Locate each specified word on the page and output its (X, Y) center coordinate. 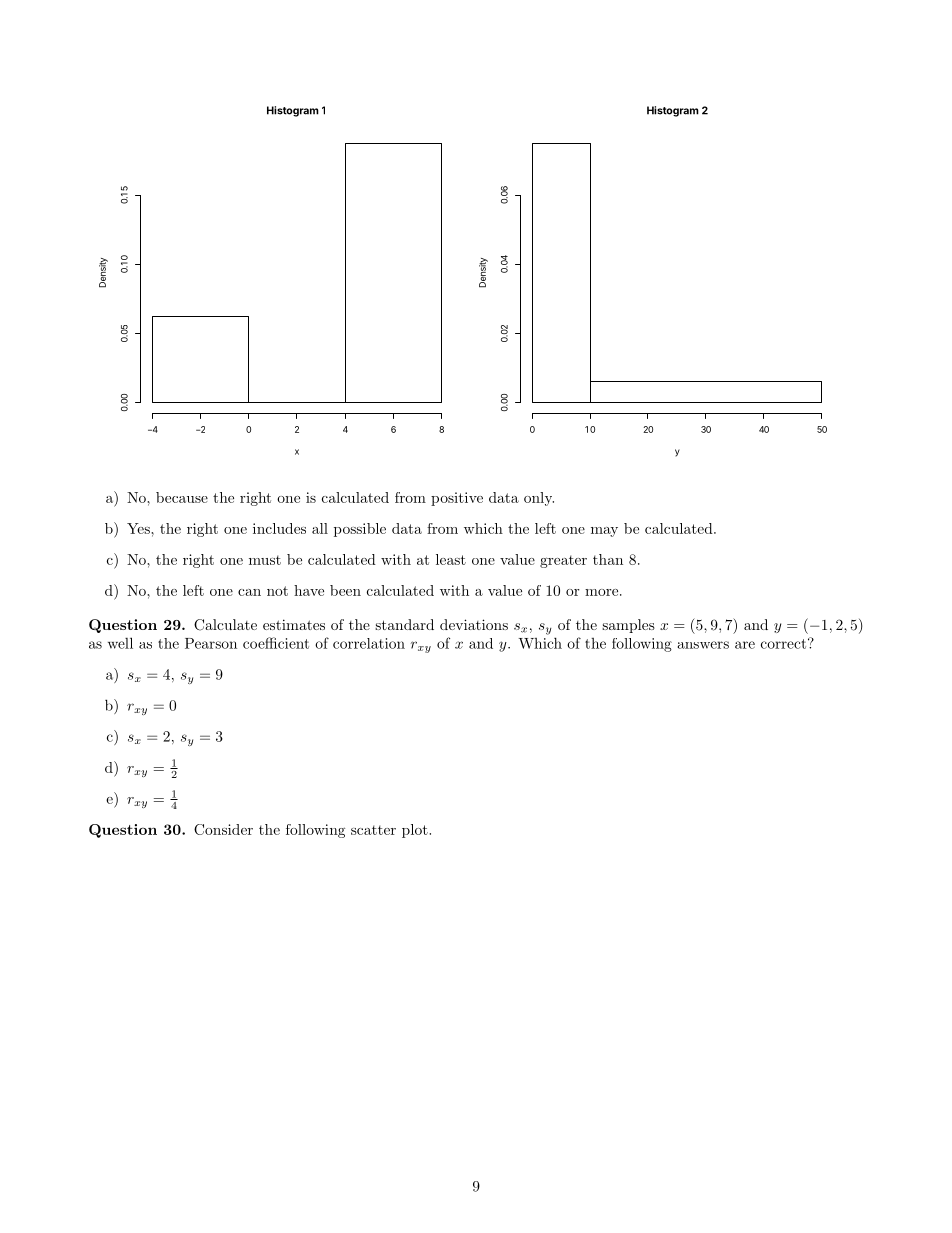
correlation (369, 643)
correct (783, 644)
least (451, 559)
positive (457, 499)
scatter (373, 830)
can (249, 592)
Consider (223, 829)
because (182, 497)
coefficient (276, 643)
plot (416, 831)
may (604, 532)
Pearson (211, 643)
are (745, 645)
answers (703, 645)
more (601, 592)
